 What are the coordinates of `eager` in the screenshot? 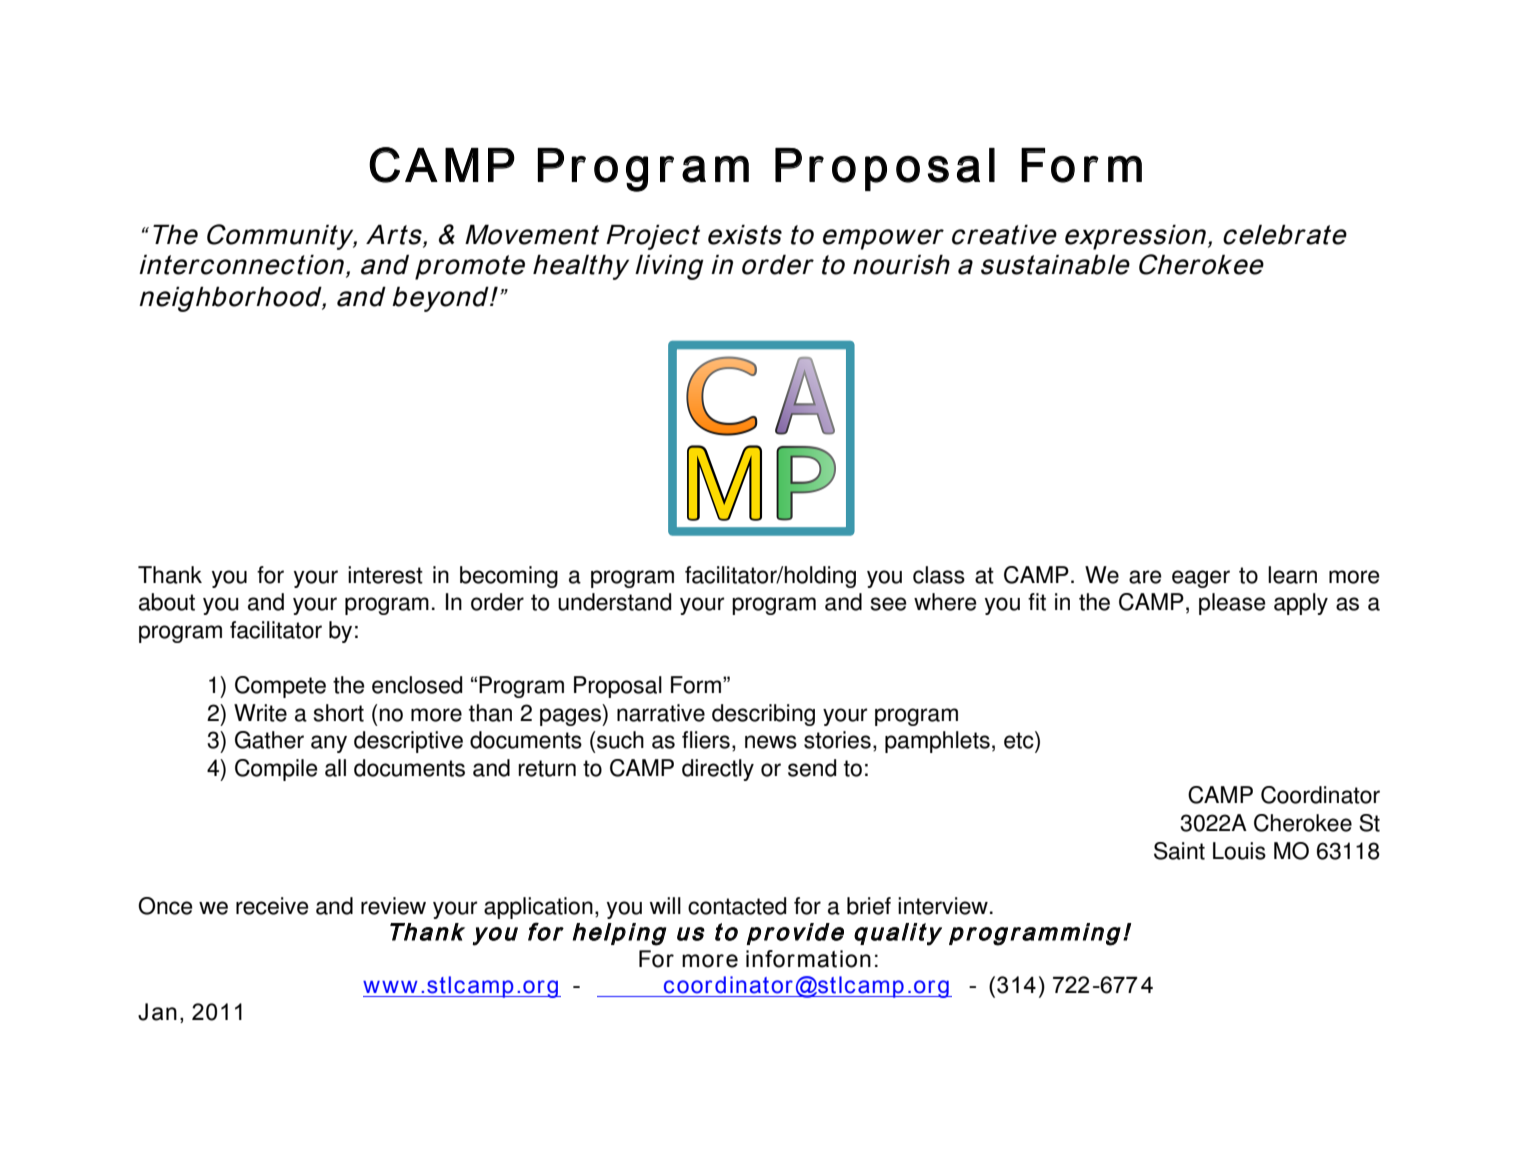 It's located at (1201, 579).
